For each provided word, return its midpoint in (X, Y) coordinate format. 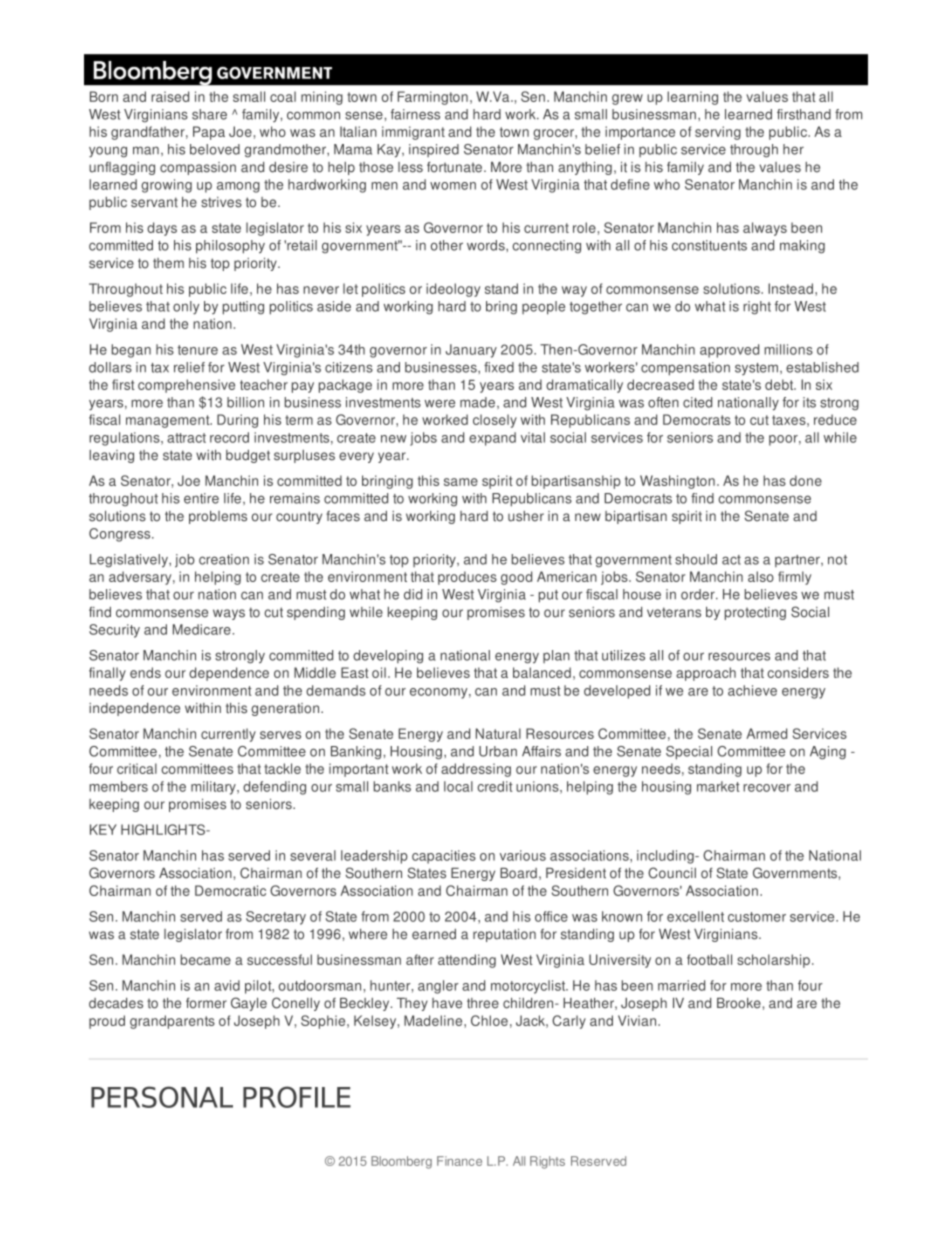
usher (526, 516)
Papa (209, 133)
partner (798, 561)
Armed (766, 733)
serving (718, 133)
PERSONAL (162, 1097)
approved (729, 351)
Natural (498, 733)
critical (137, 768)
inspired (434, 150)
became (206, 959)
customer (757, 917)
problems (218, 517)
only (186, 308)
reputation (504, 935)
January (471, 351)
